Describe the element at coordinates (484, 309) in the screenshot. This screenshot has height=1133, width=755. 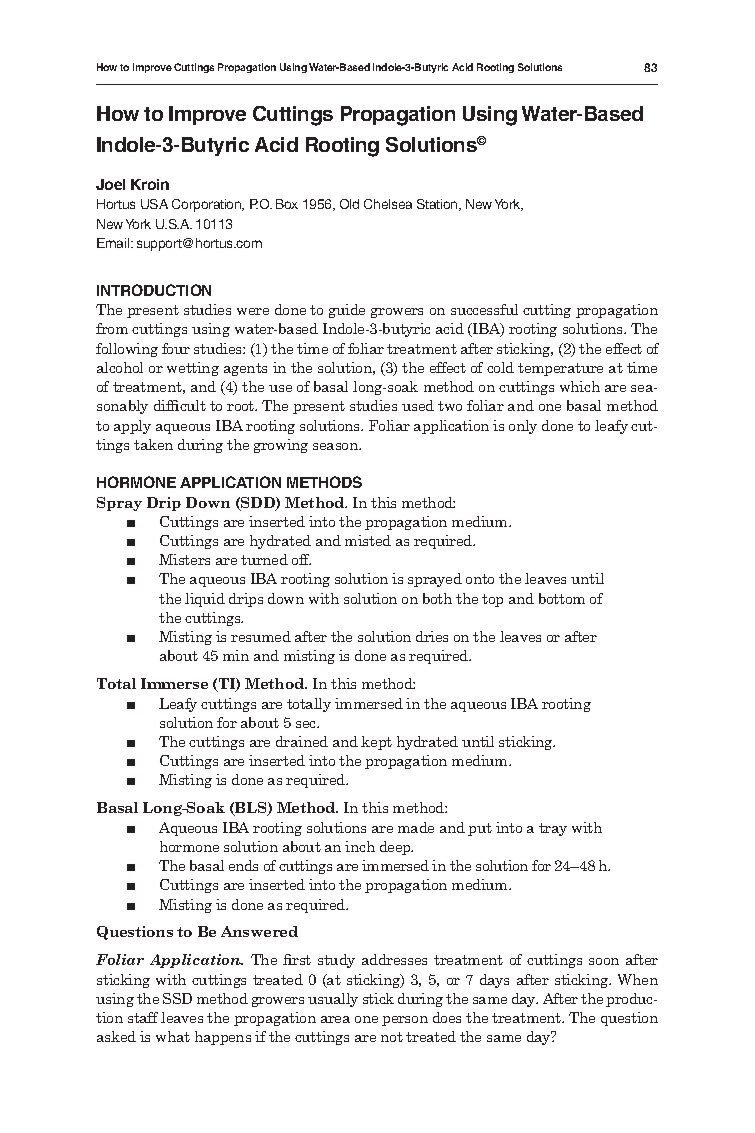
I see `successful` at that location.
